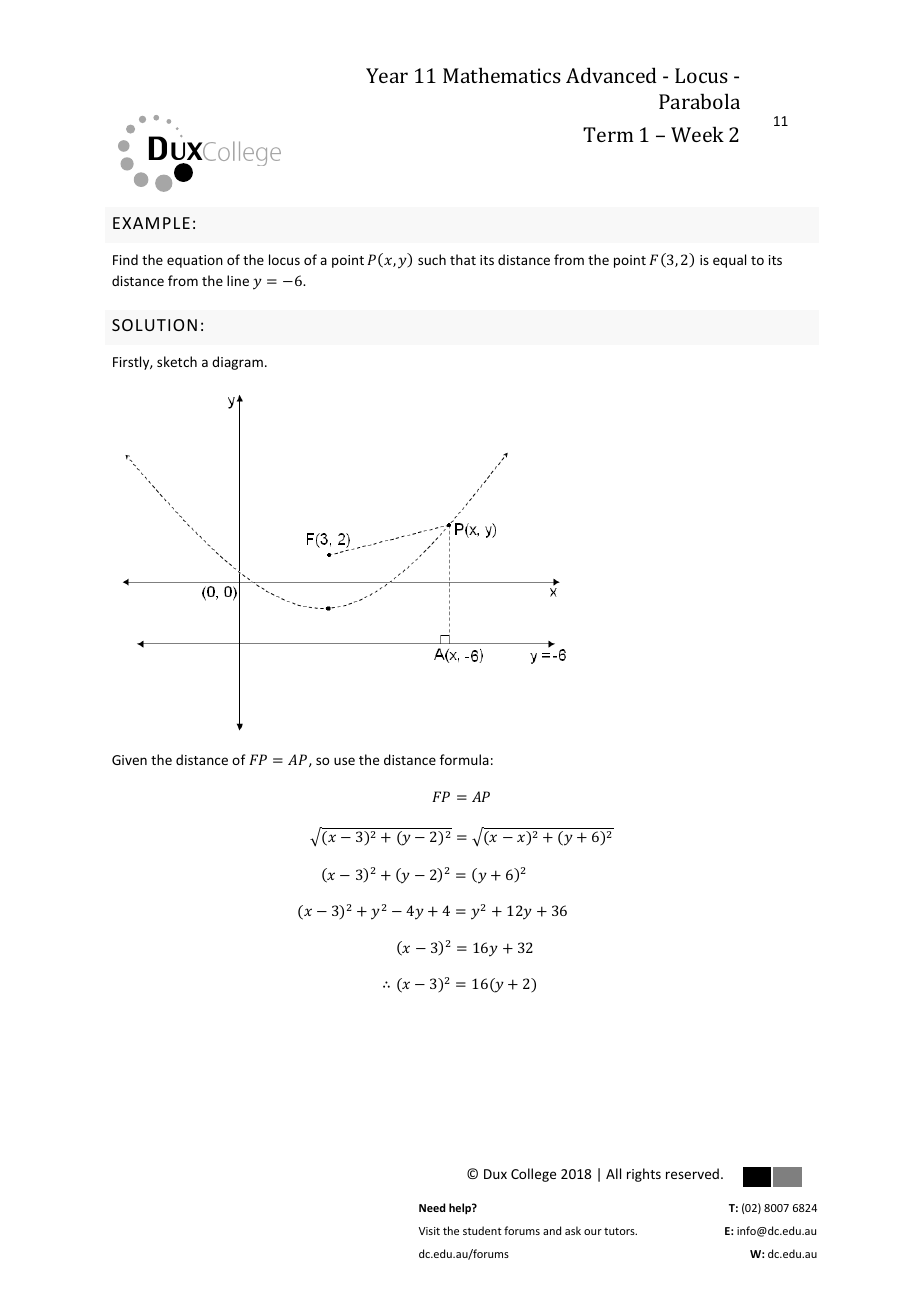 This image has width=924, height=1308. Describe the element at coordinates (699, 101) in the image. I see `Parabola` at that location.
